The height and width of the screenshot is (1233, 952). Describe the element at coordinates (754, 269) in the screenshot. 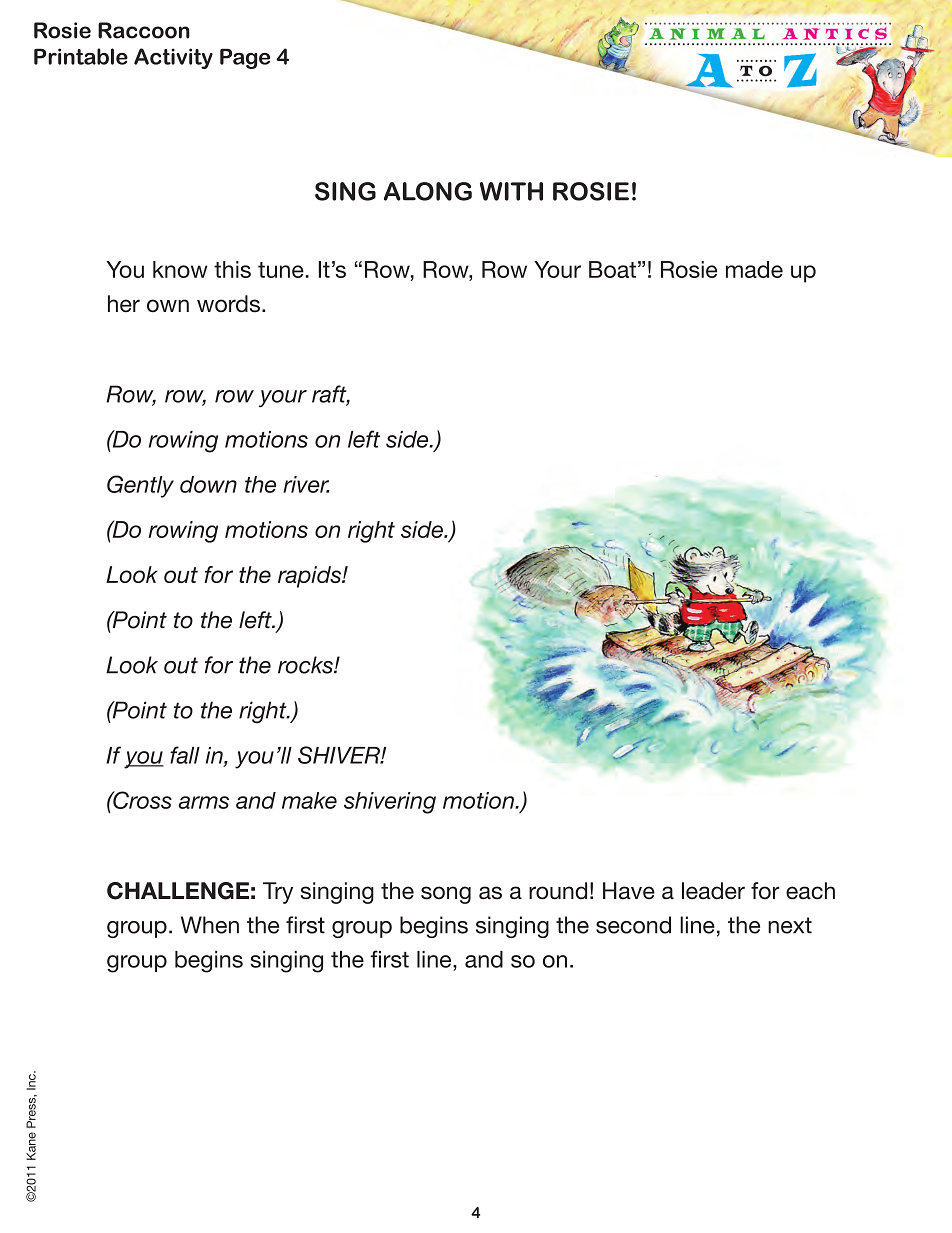

I see `made` at that location.
